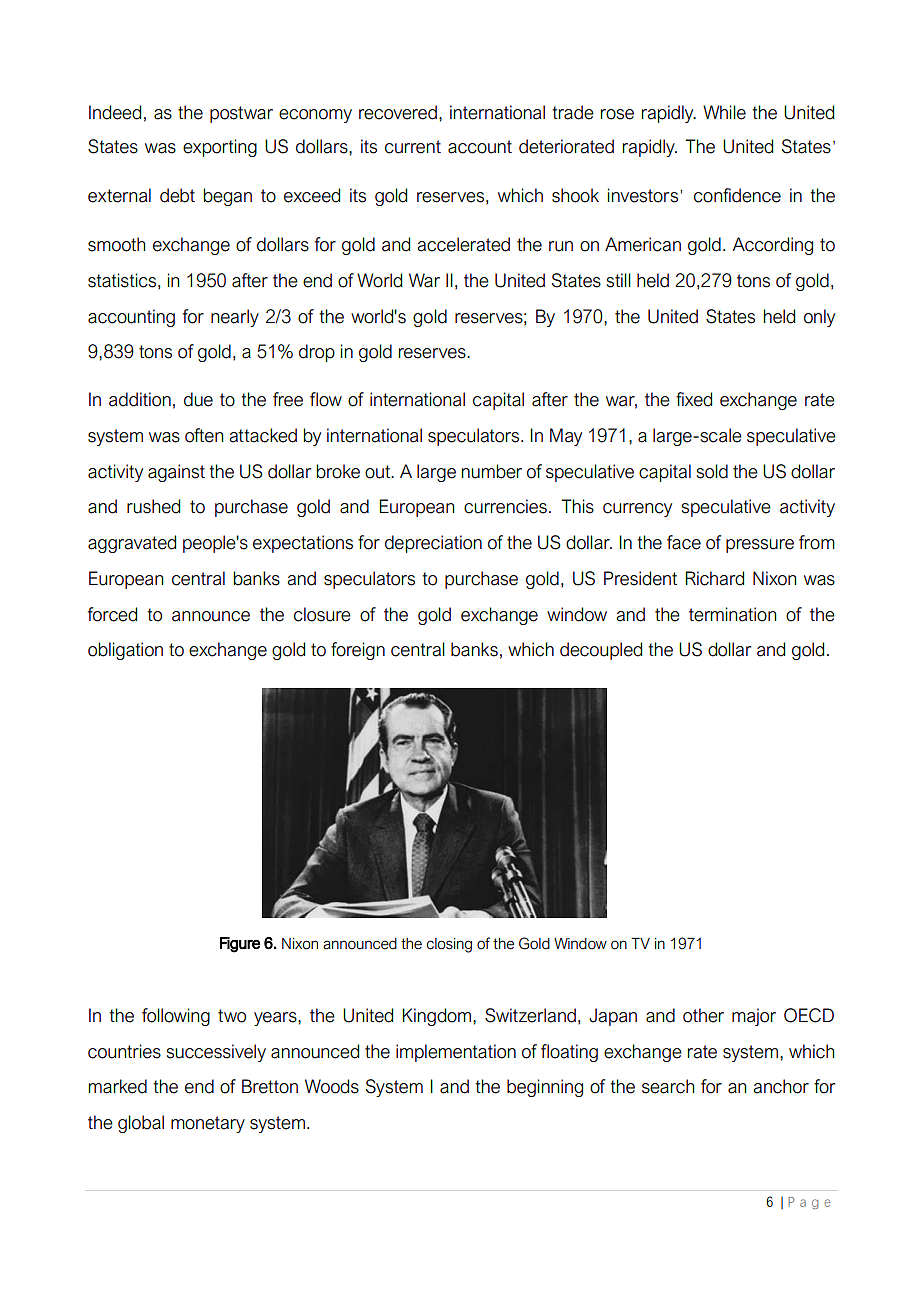  What do you see at coordinates (703, 1015) in the screenshot?
I see `other` at bounding box center [703, 1015].
